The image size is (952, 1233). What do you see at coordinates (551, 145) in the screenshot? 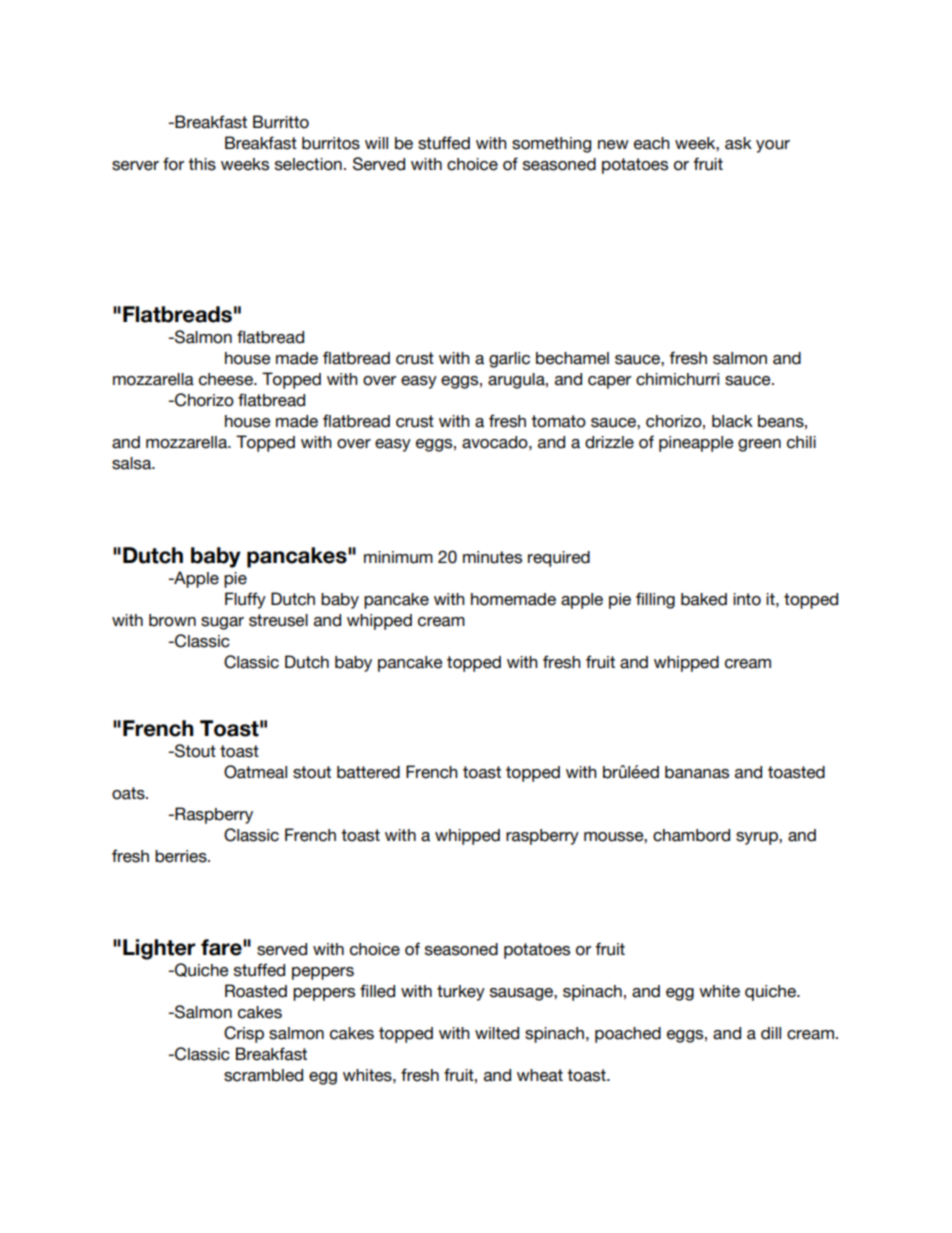
I see `something` at bounding box center [551, 145].
